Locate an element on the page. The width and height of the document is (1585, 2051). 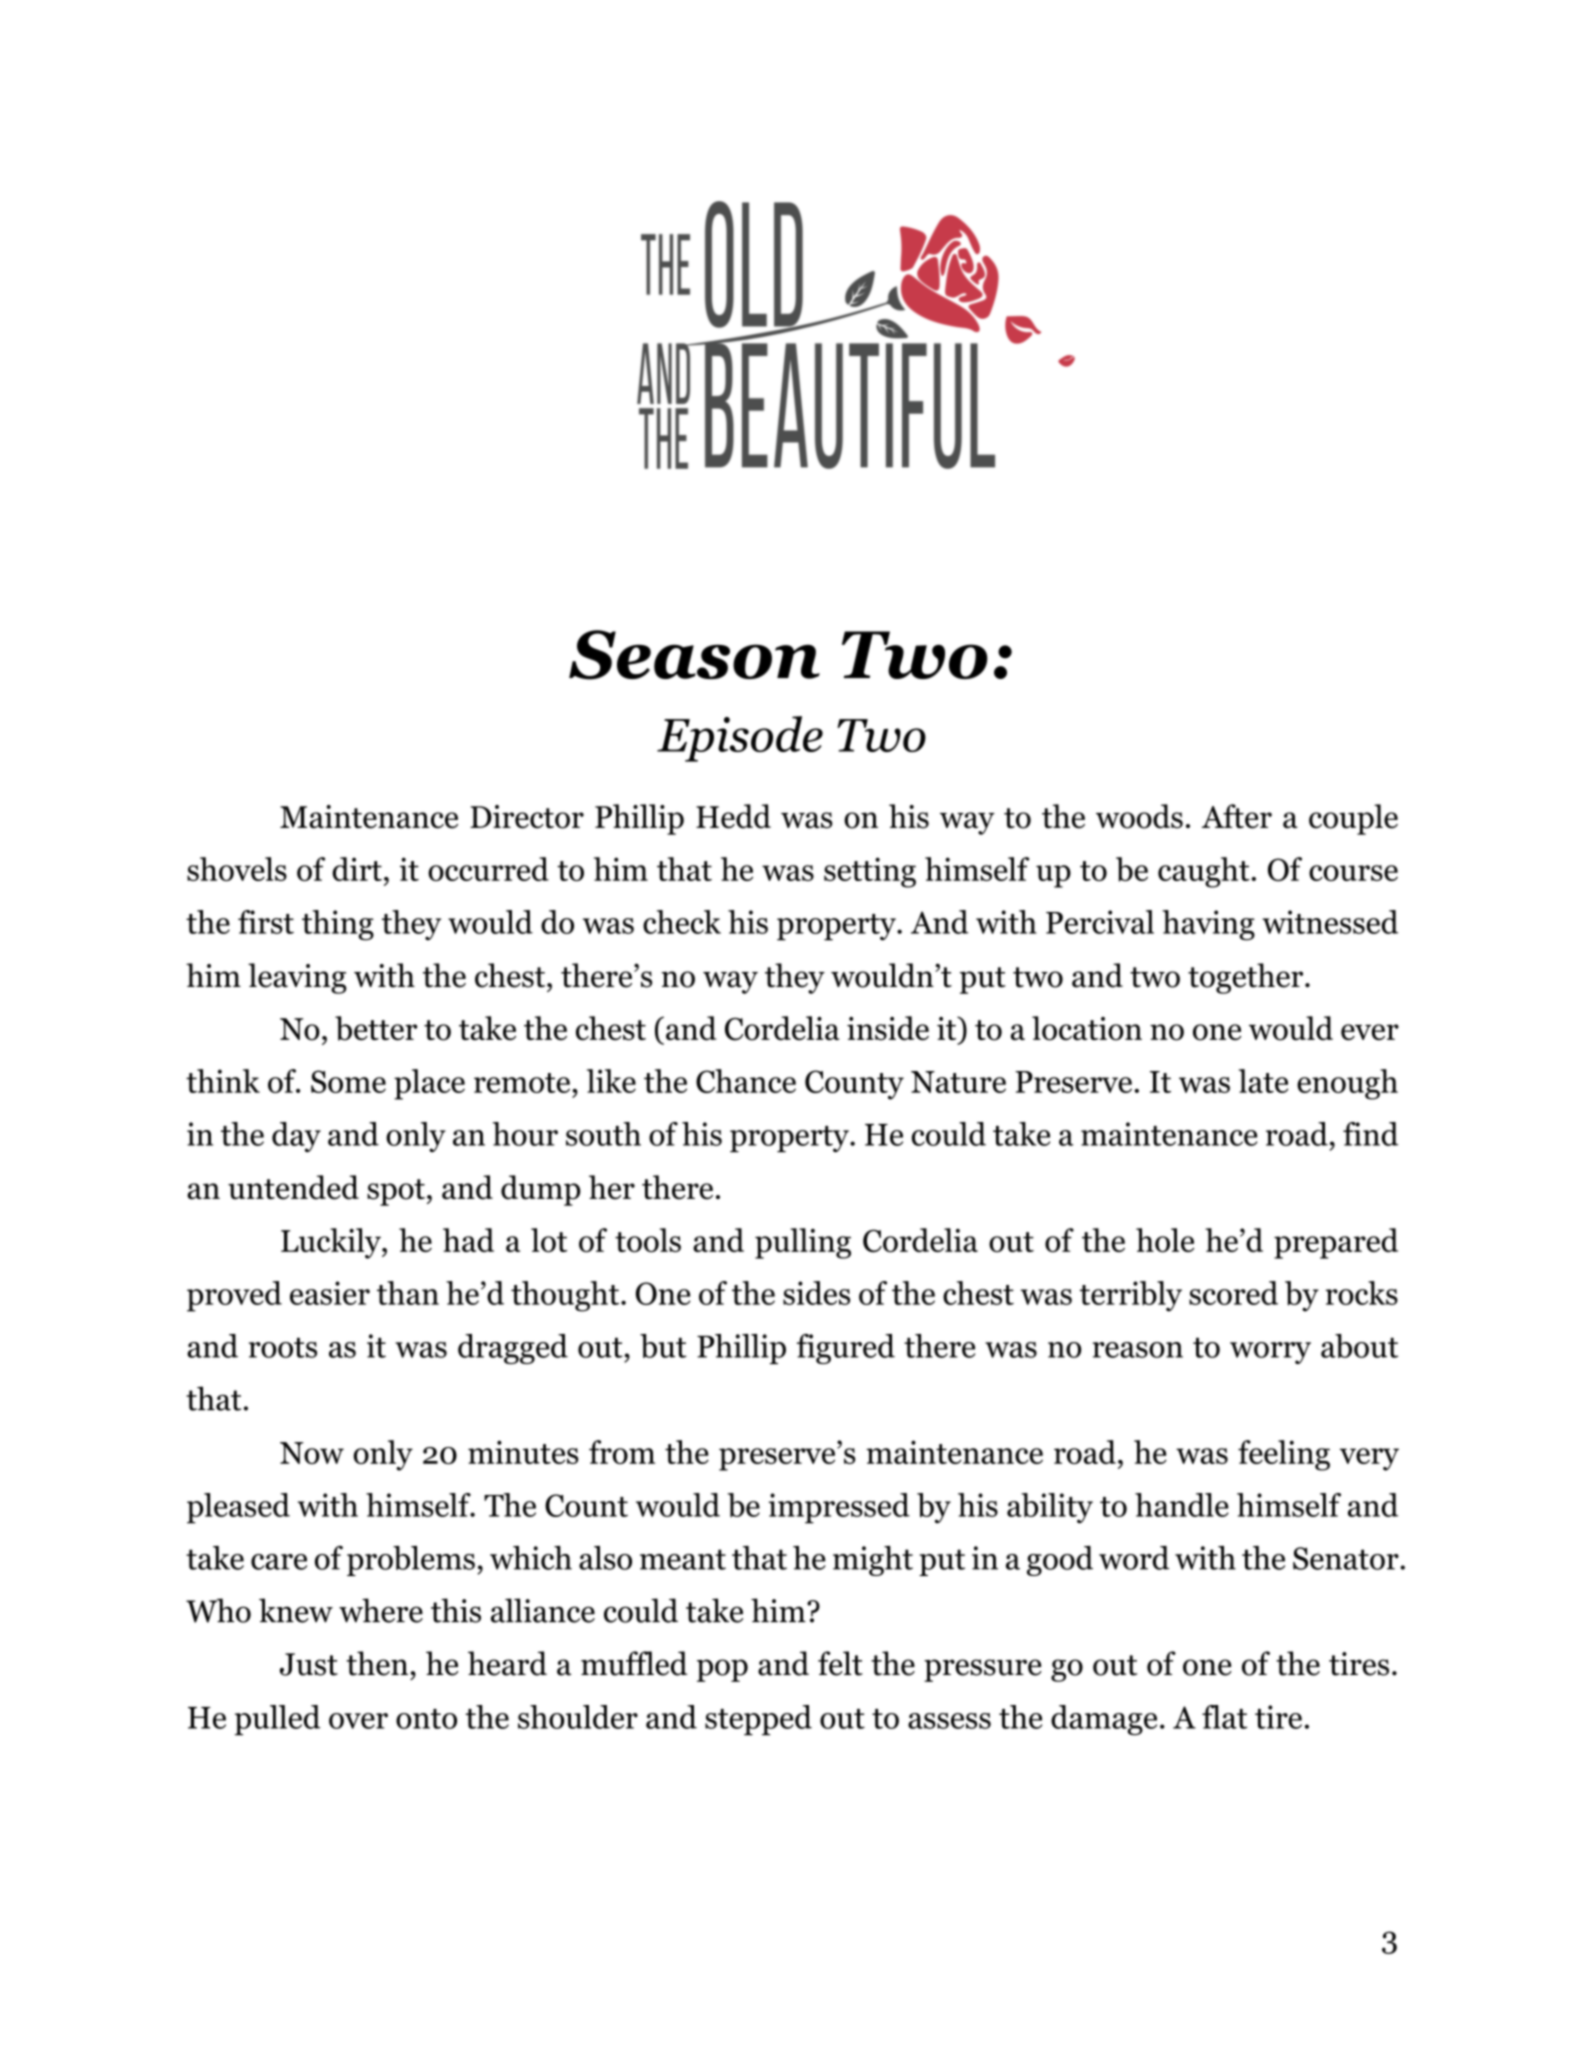
pulling is located at coordinates (803, 1243).
